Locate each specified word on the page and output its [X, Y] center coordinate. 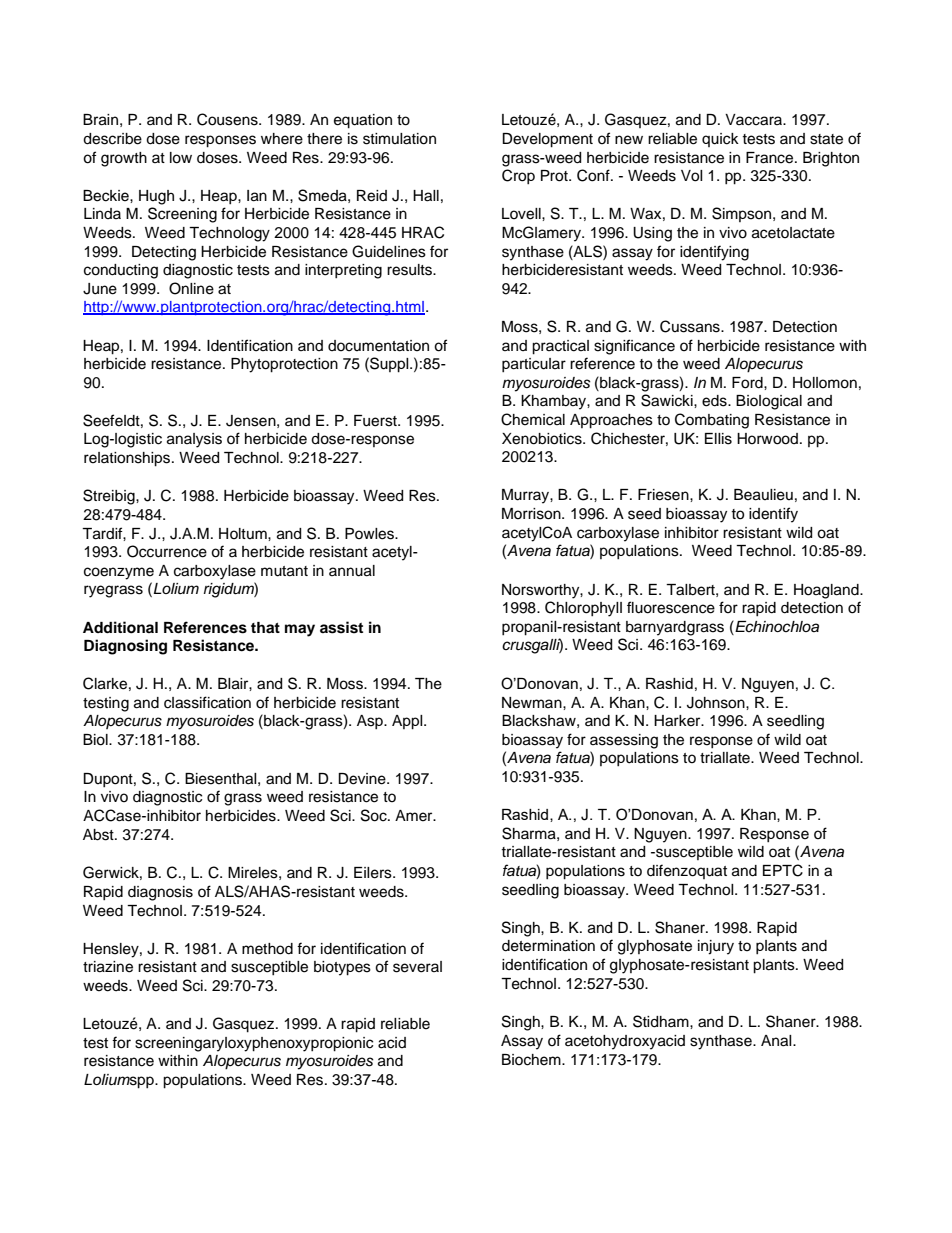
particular [534, 365]
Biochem [532, 1060]
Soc [375, 815]
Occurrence [167, 551]
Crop [518, 176]
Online [191, 288]
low [181, 158]
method [267, 949]
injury [716, 947]
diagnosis [160, 893]
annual [352, 571]
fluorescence [671, 607]
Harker [678, 721]
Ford [748, 383]
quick [720, 140]
